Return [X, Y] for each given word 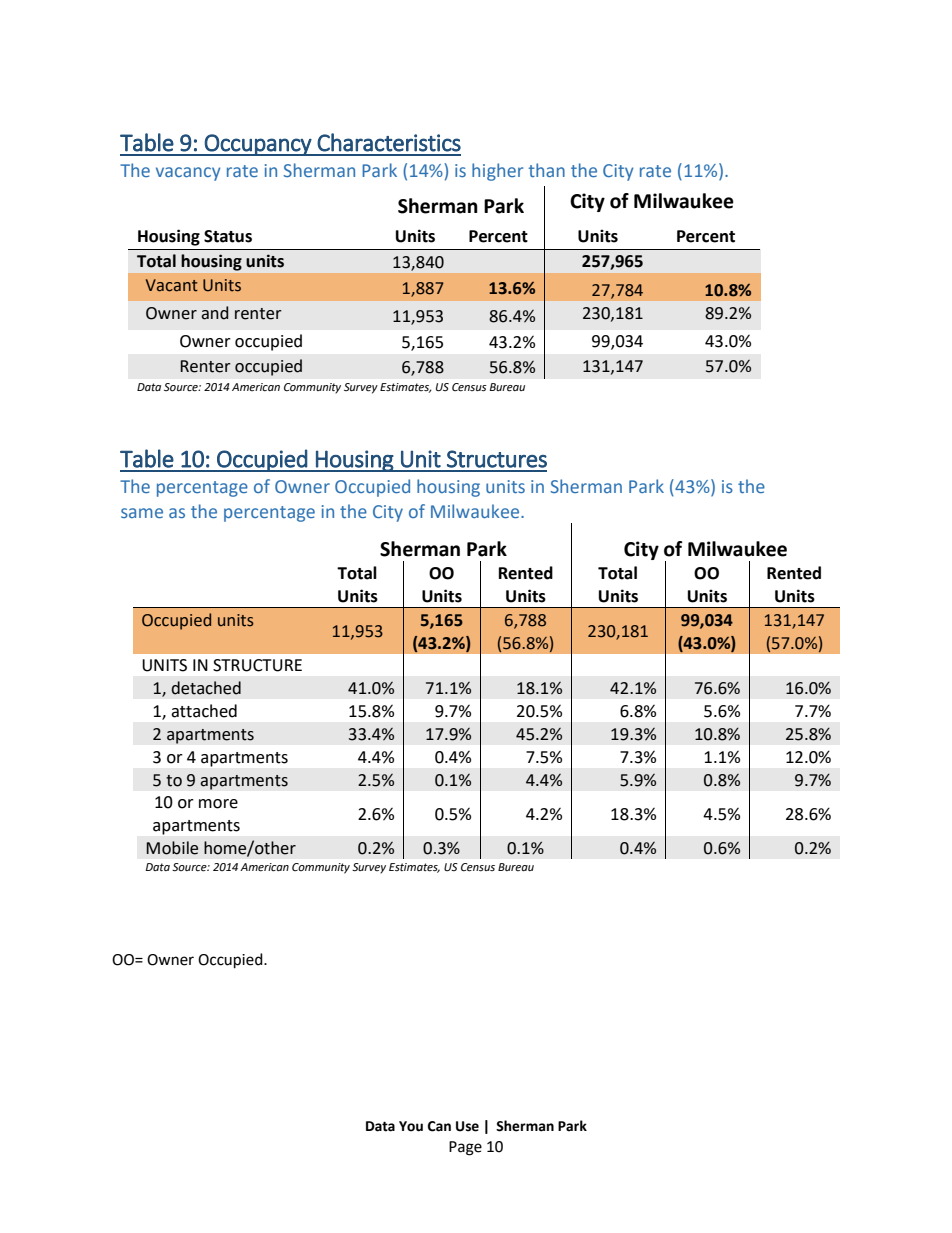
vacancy [188, 174]
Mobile [172, 848]
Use [467, 1126]
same [142, 513]
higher [497, 172]
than [547, 170]
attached [204, 711]
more [218, 804]
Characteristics [389, 142]
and [214, 313]
